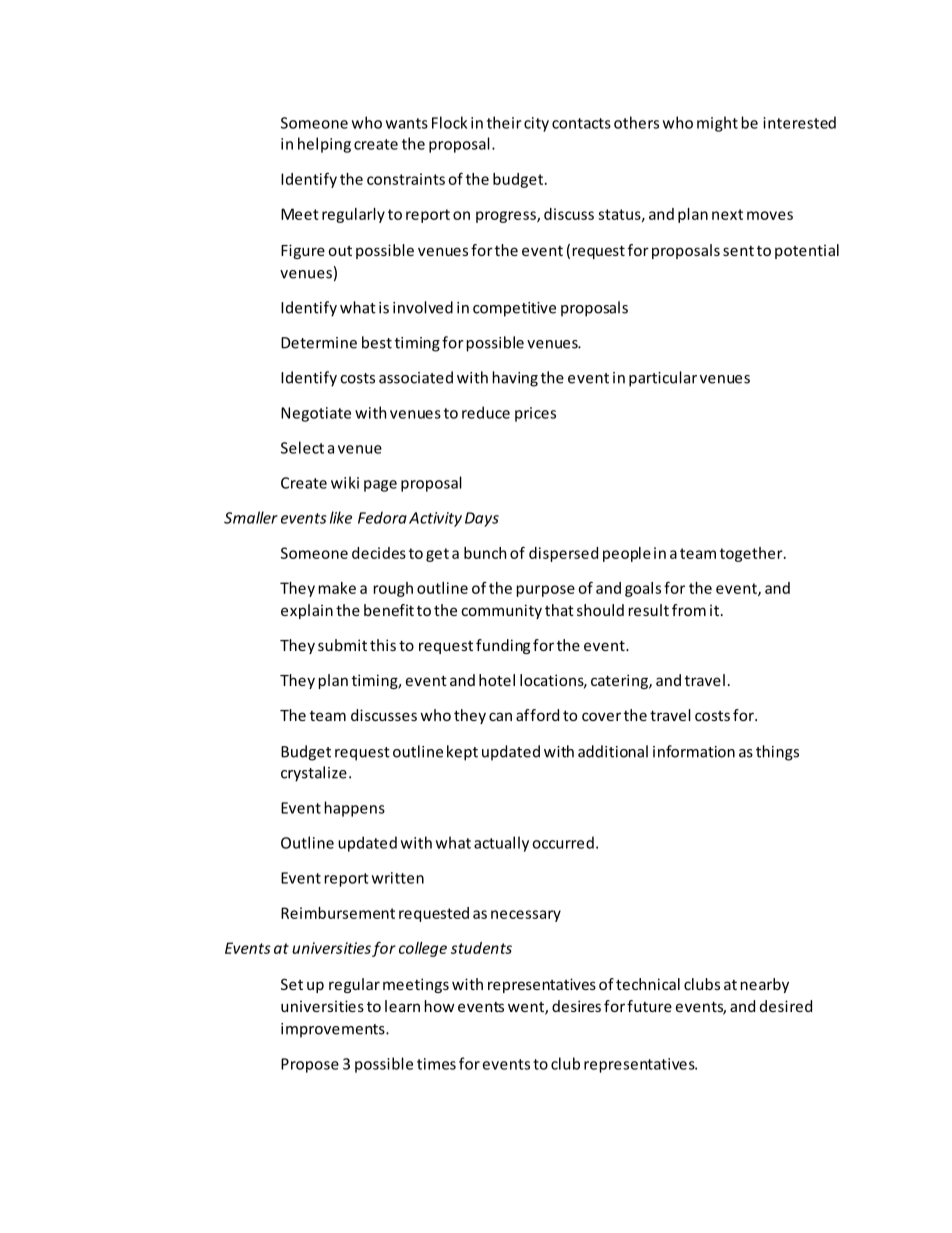 This document has width=952, height=1233. Describe the element at coordinates (536, 124) in the document. I see `city` at that location.
